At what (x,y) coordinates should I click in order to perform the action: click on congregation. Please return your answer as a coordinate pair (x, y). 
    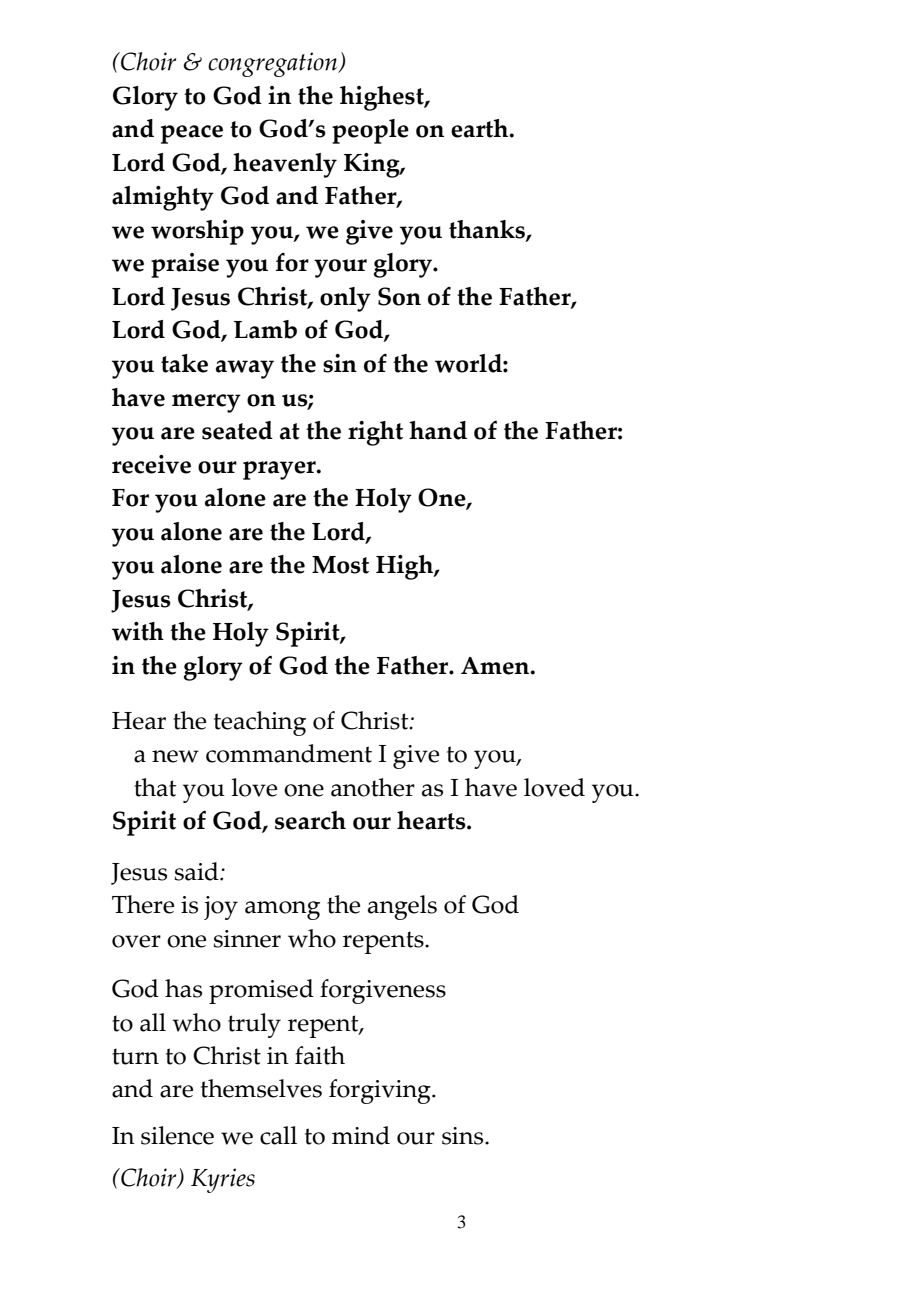
    Looking at the image, I should click on (274, 64).
